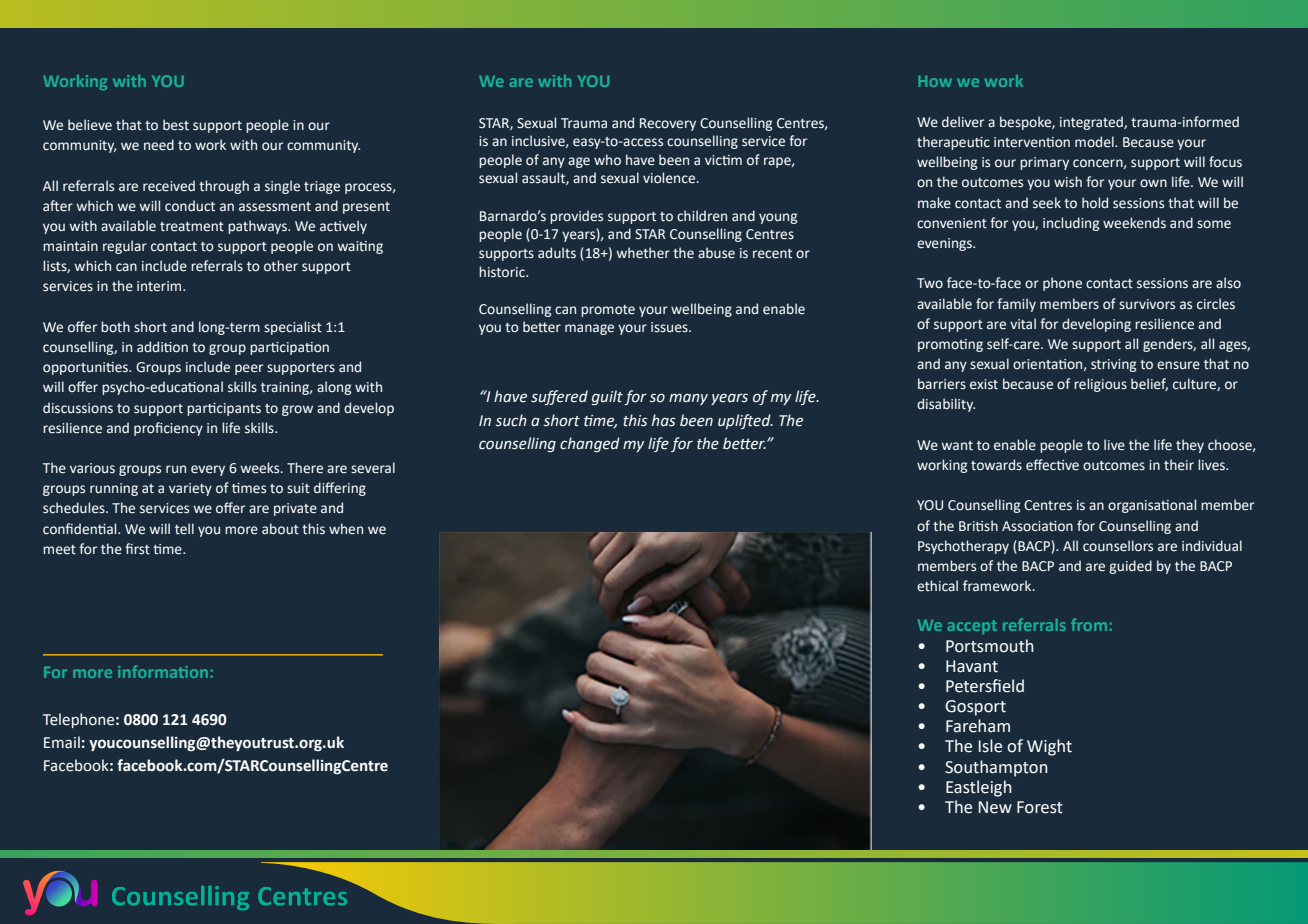 The width and height of the image is (1308, 924). Describe the element at coordinates (972, 666) in the image. I see `Havant` at that location.
